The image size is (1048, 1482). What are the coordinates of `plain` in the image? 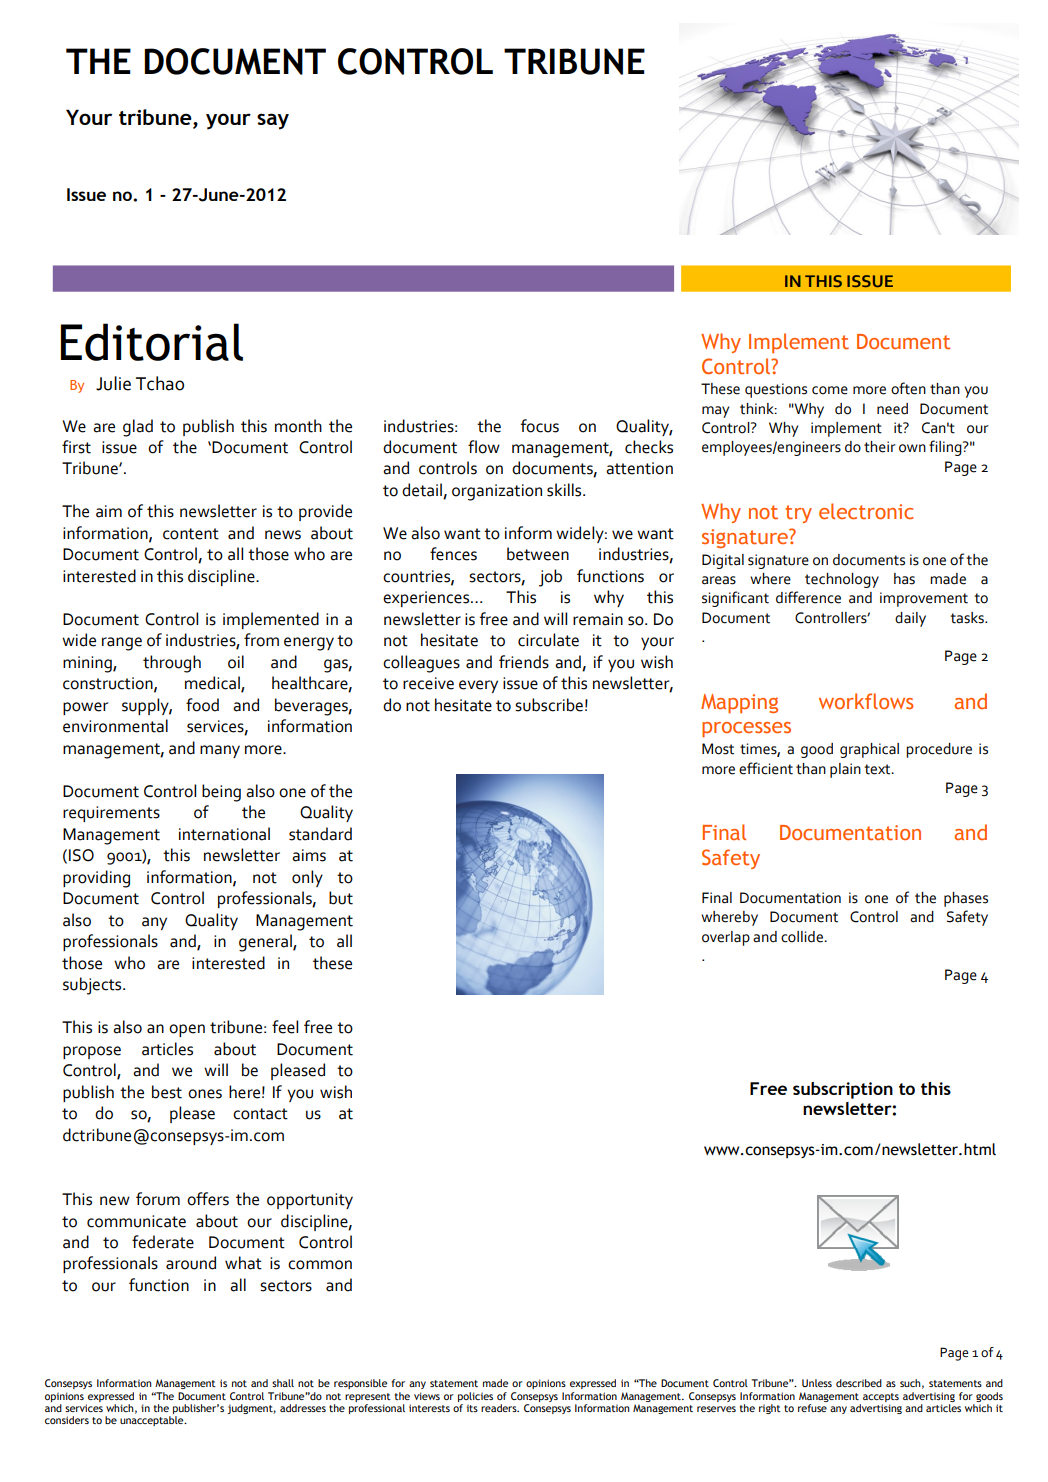 It's located at (845, 770).
